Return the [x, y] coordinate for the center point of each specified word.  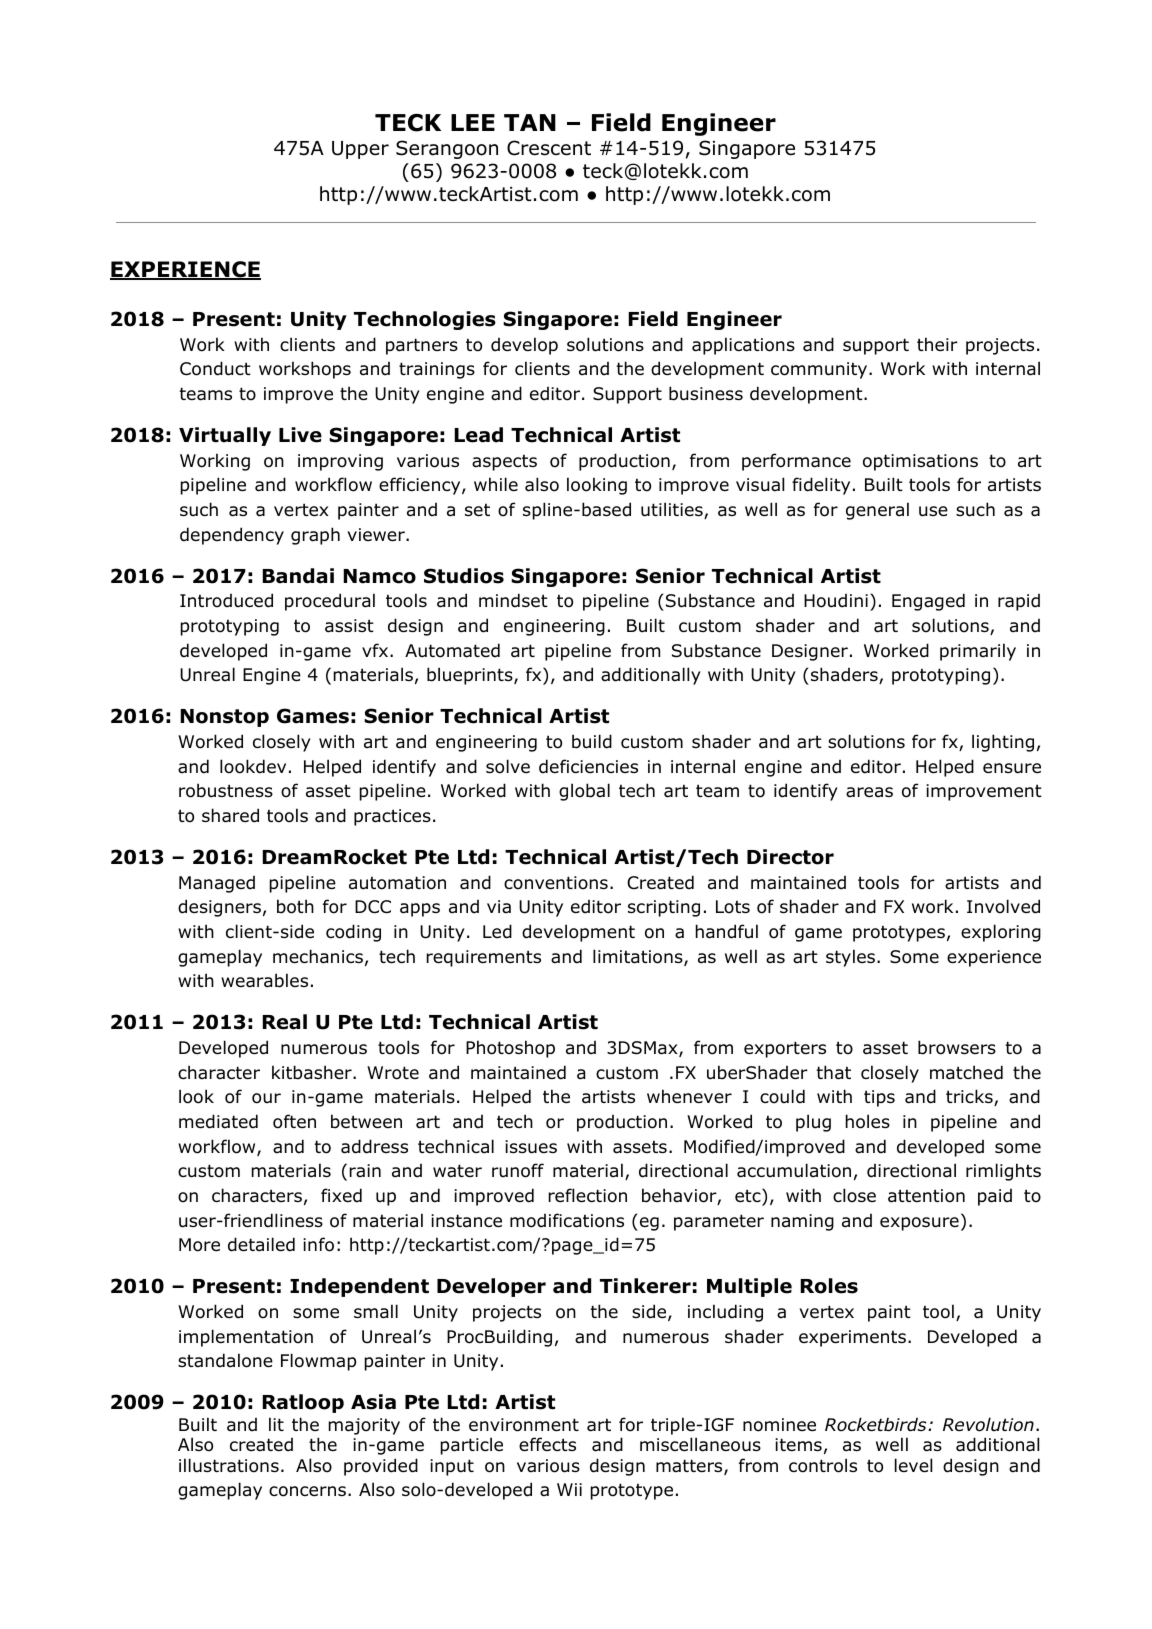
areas [869, 792]
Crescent [549, 148]
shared [230, 815]
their [937, 344]
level [913, 1465]
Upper [360, 150]
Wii [569, 1489]
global [584, 792]
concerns [307, 1491]
